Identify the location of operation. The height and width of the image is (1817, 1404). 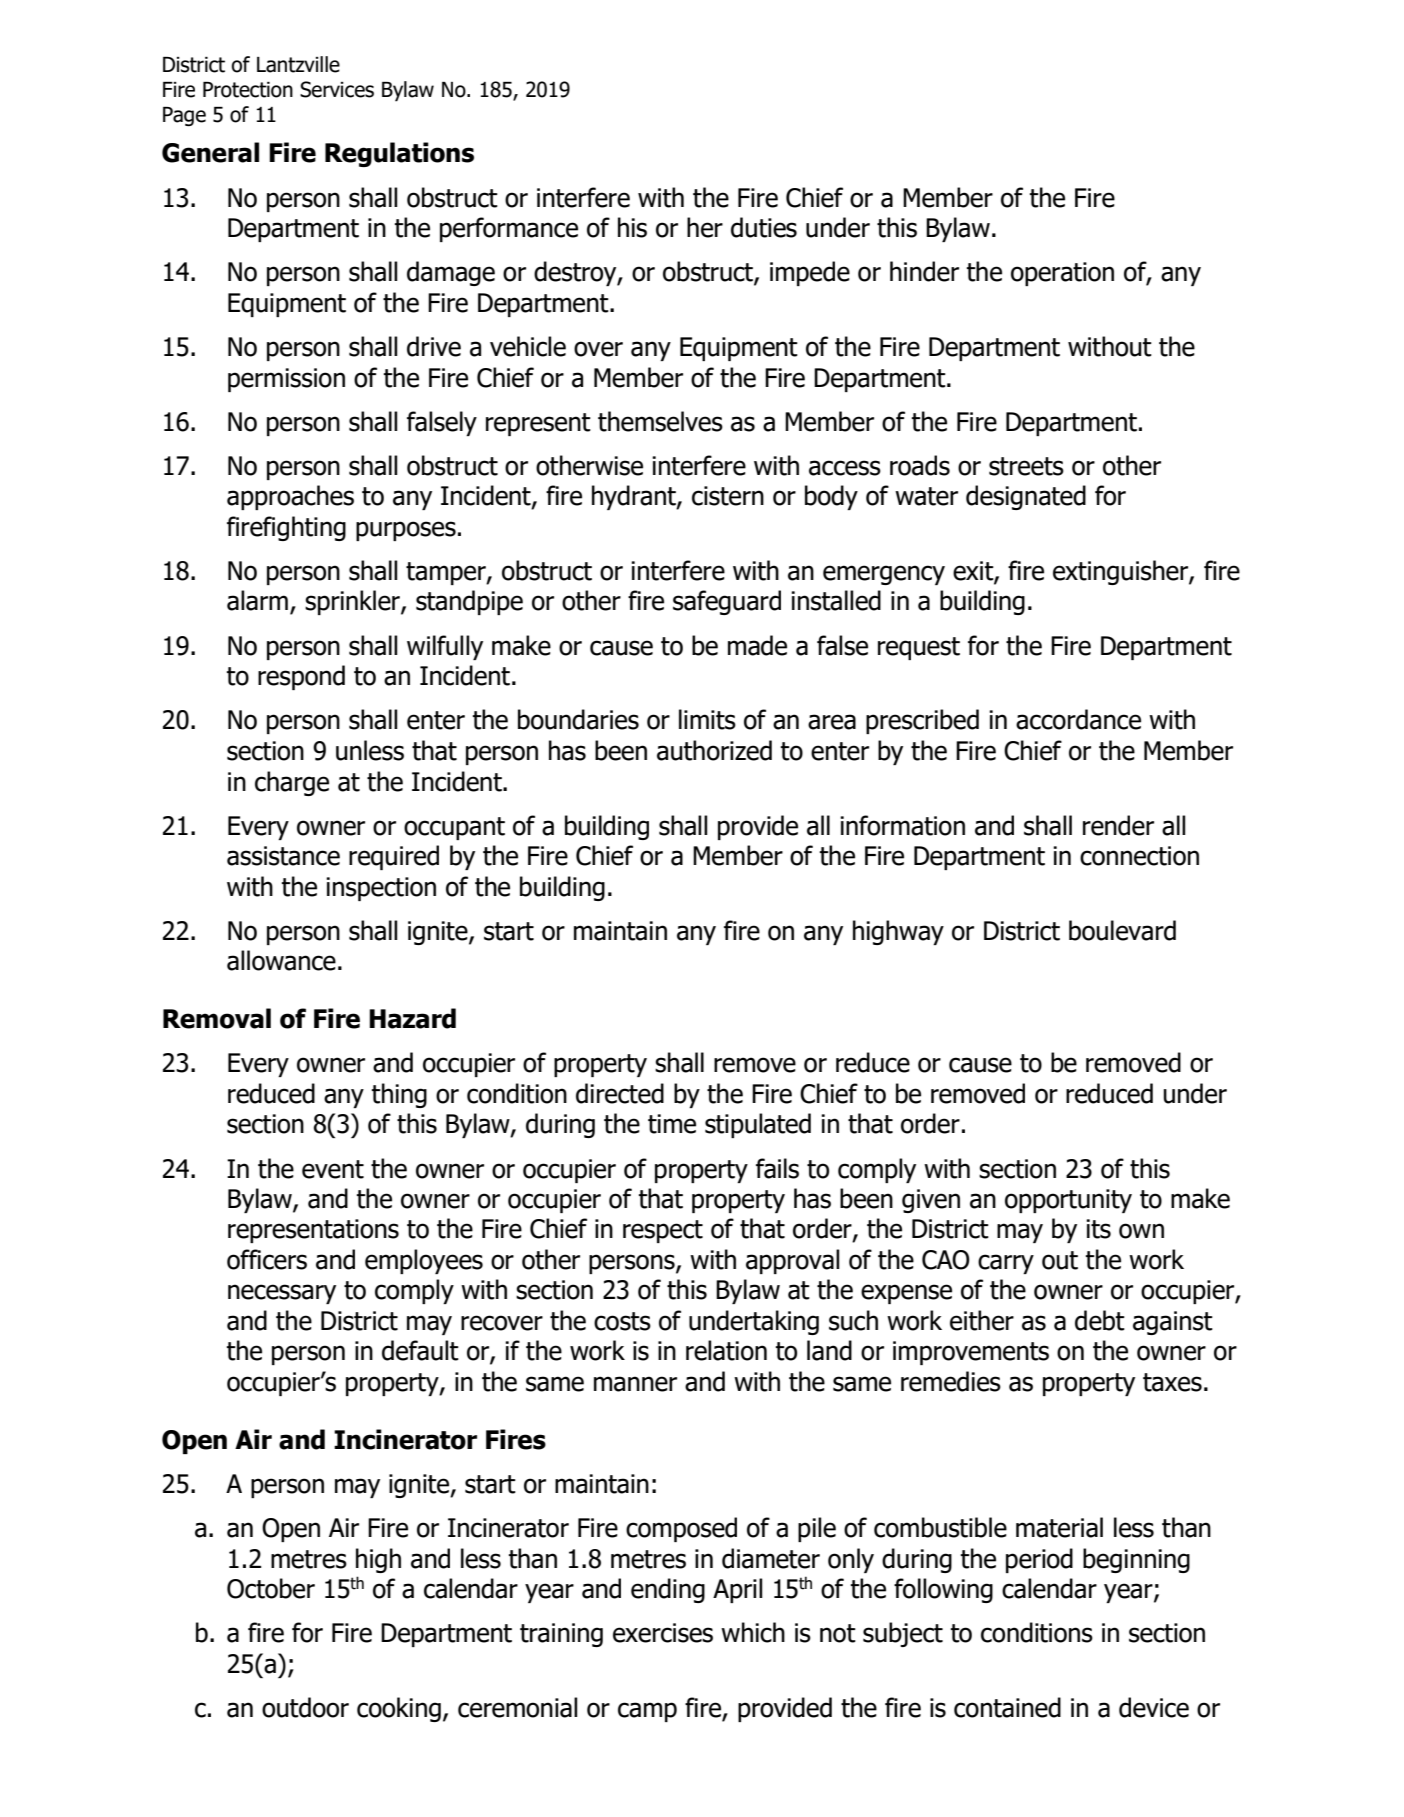
(1062, 274).
